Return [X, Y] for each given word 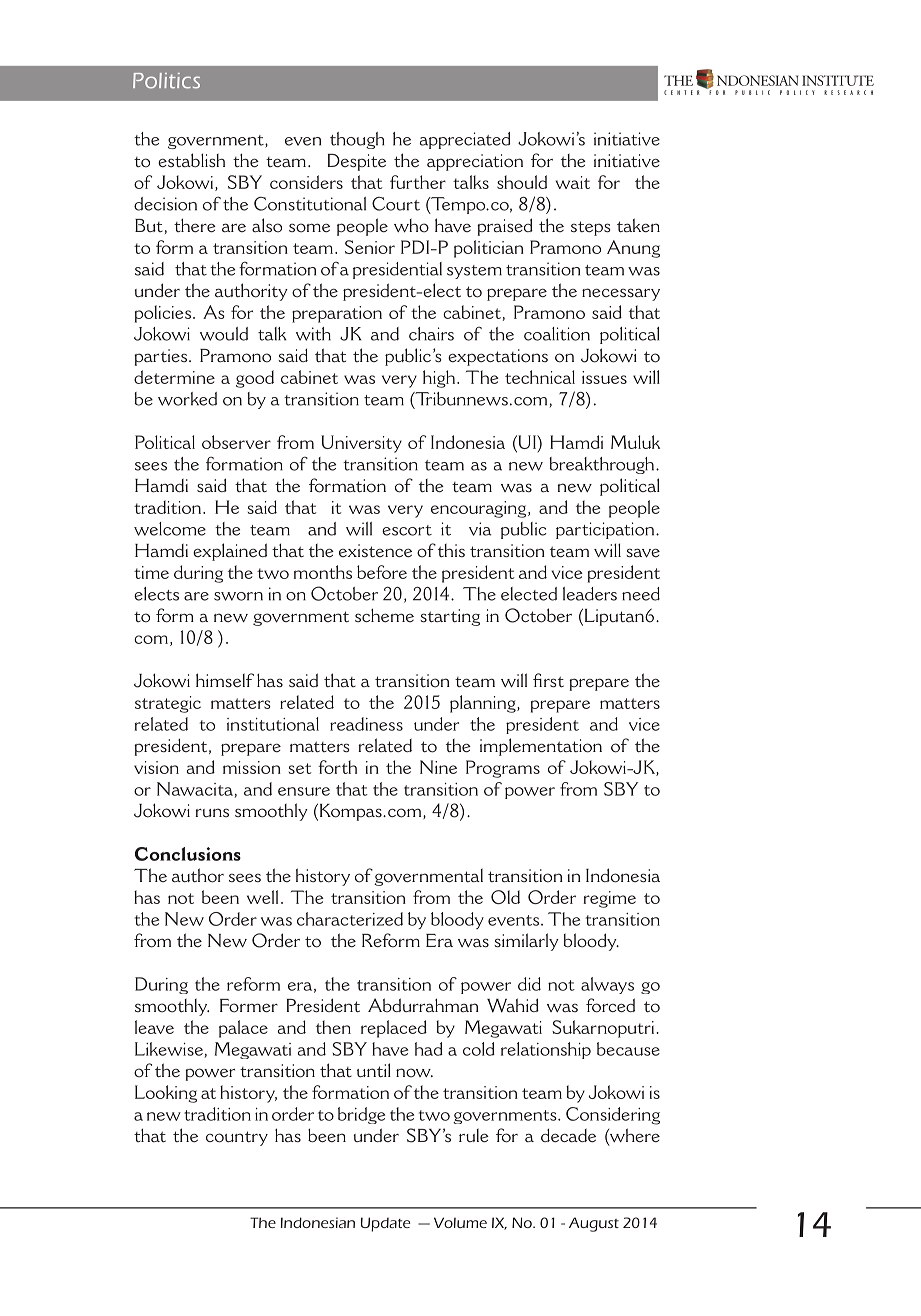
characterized [350, 919]
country [237, 1138]
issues [604, 377]
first [548, 680]
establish [191, 160]
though [357, 140]
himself [225, 680]
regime [609, 899]
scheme [384, 615]
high [439, 379]
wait [573, 182]
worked [187, 399]
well [262, 897]
